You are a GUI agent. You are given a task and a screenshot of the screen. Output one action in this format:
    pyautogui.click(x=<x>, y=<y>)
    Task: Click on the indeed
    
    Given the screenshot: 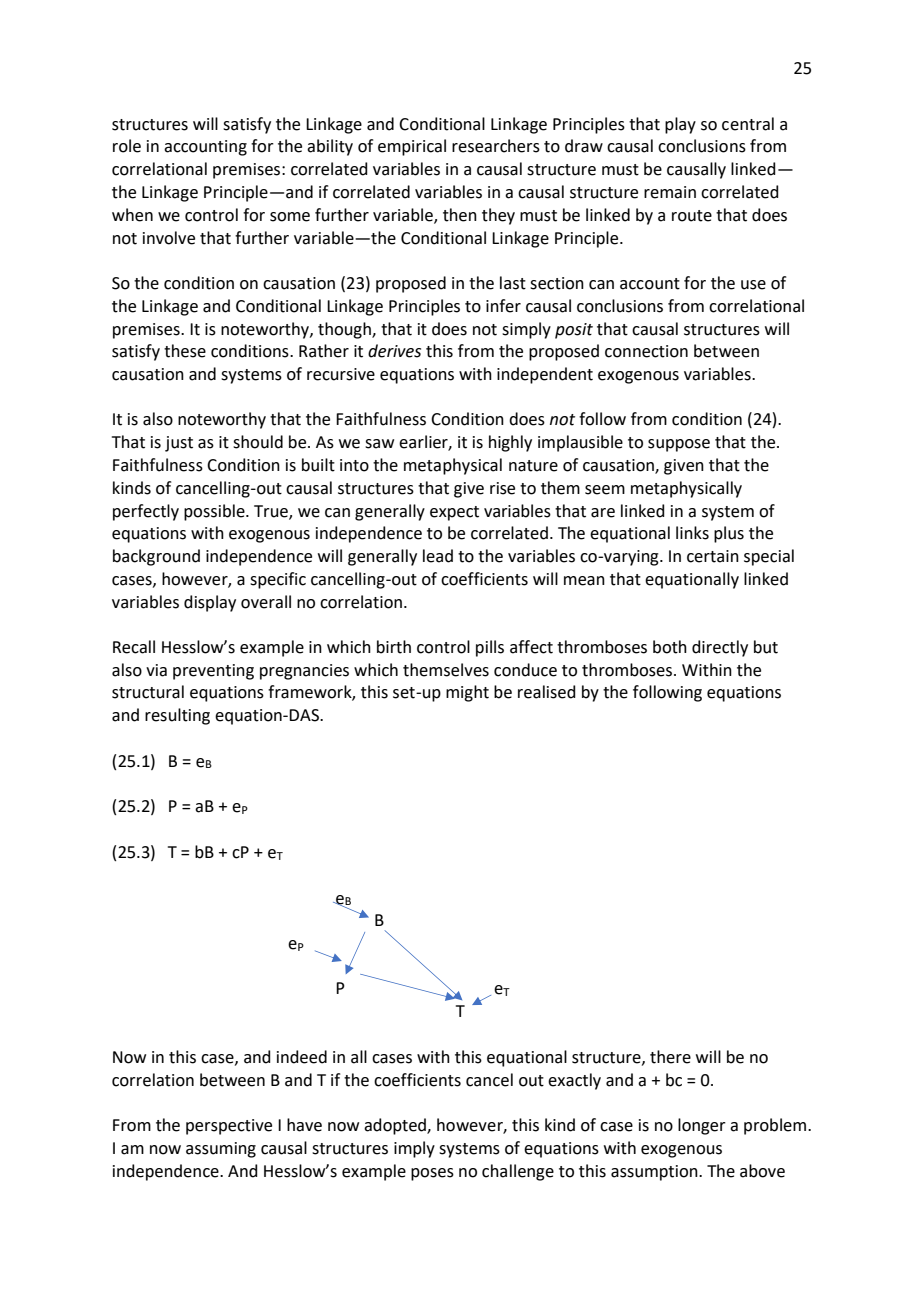 What is the action you would take?
    pyautogui.click(x=302, y=1057)
